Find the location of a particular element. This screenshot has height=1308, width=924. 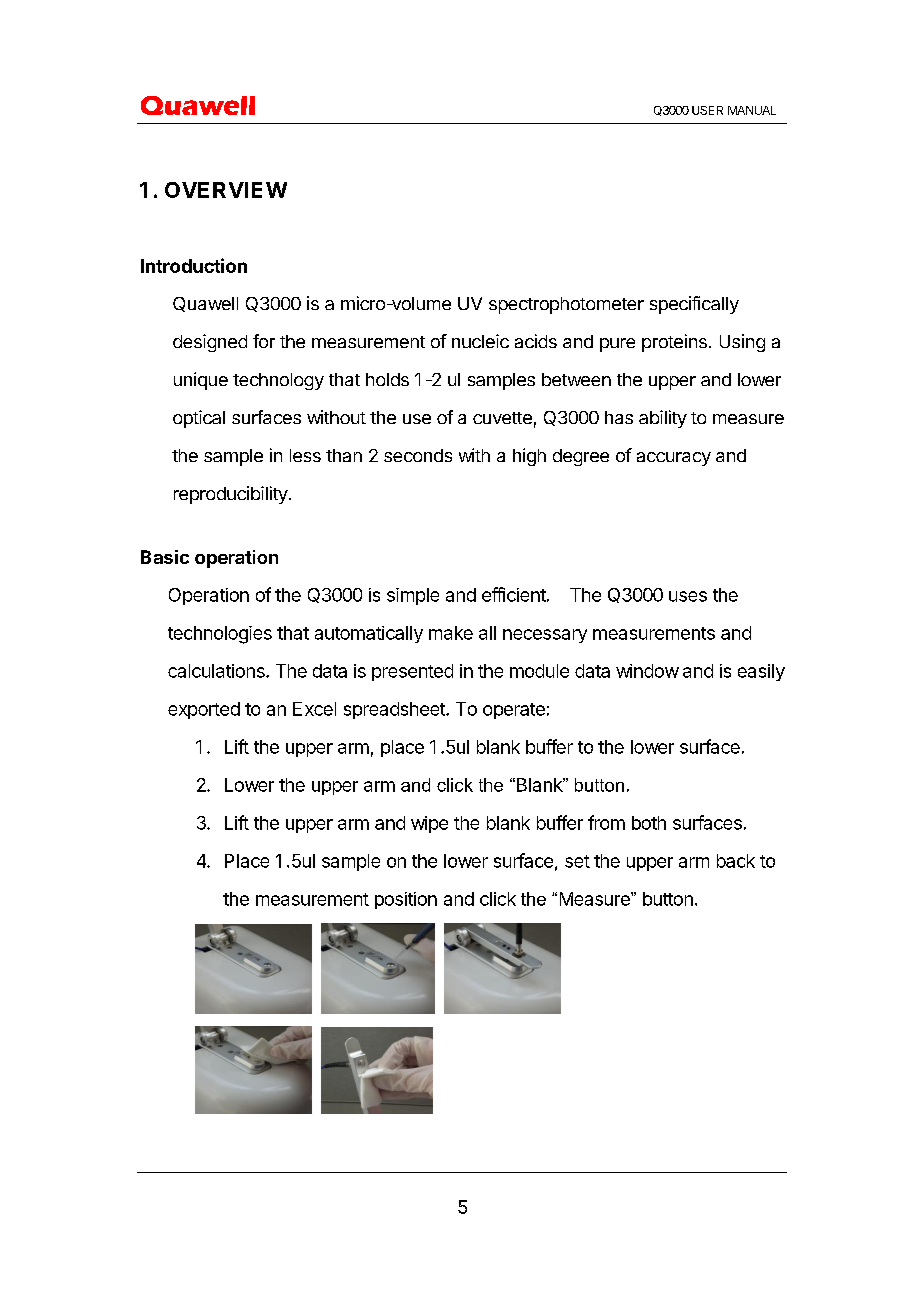

MANUAL is located at coordinates (752, 110).
